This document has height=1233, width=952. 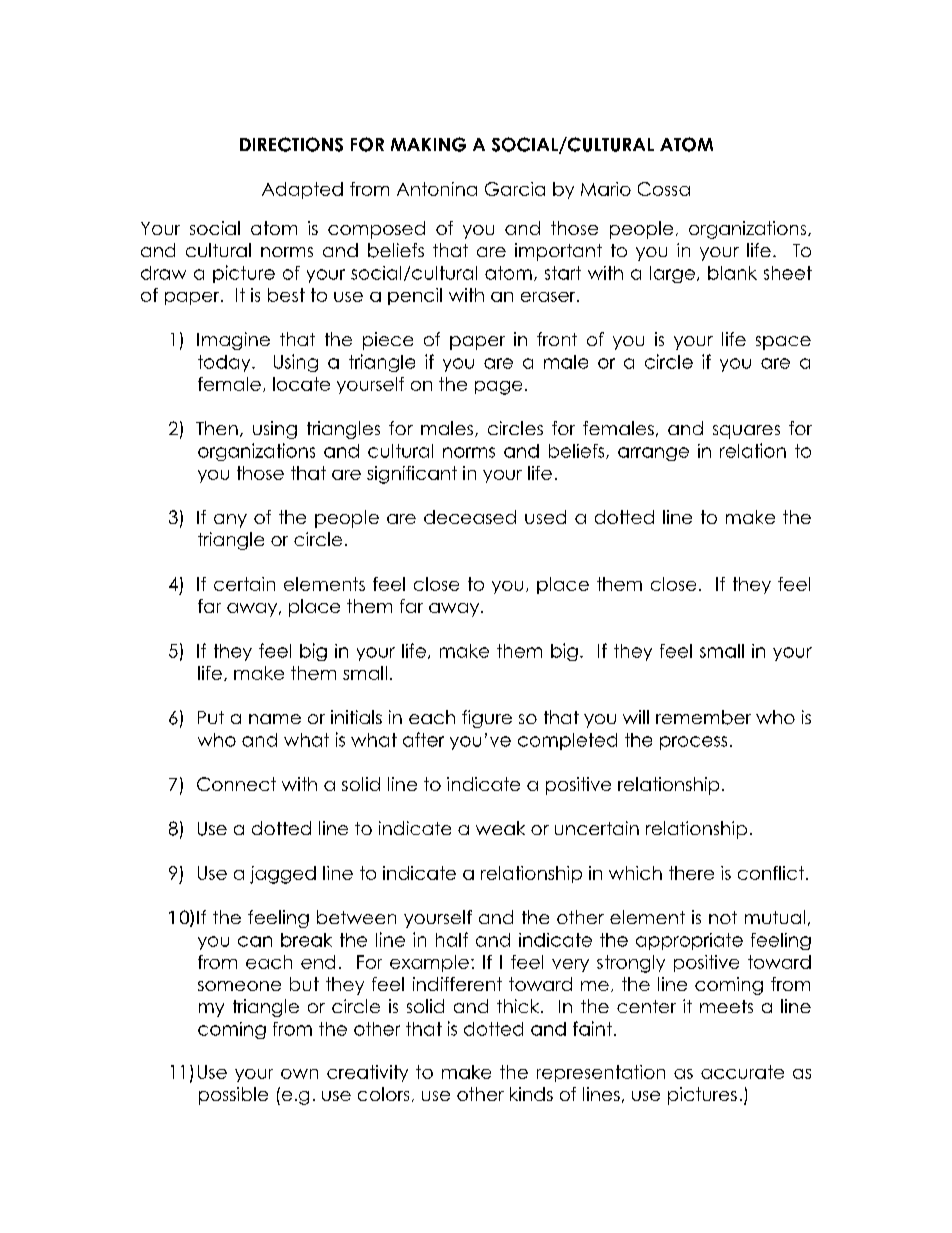 I want to click on DIRECTIONS, so click(x=291, y=144).
